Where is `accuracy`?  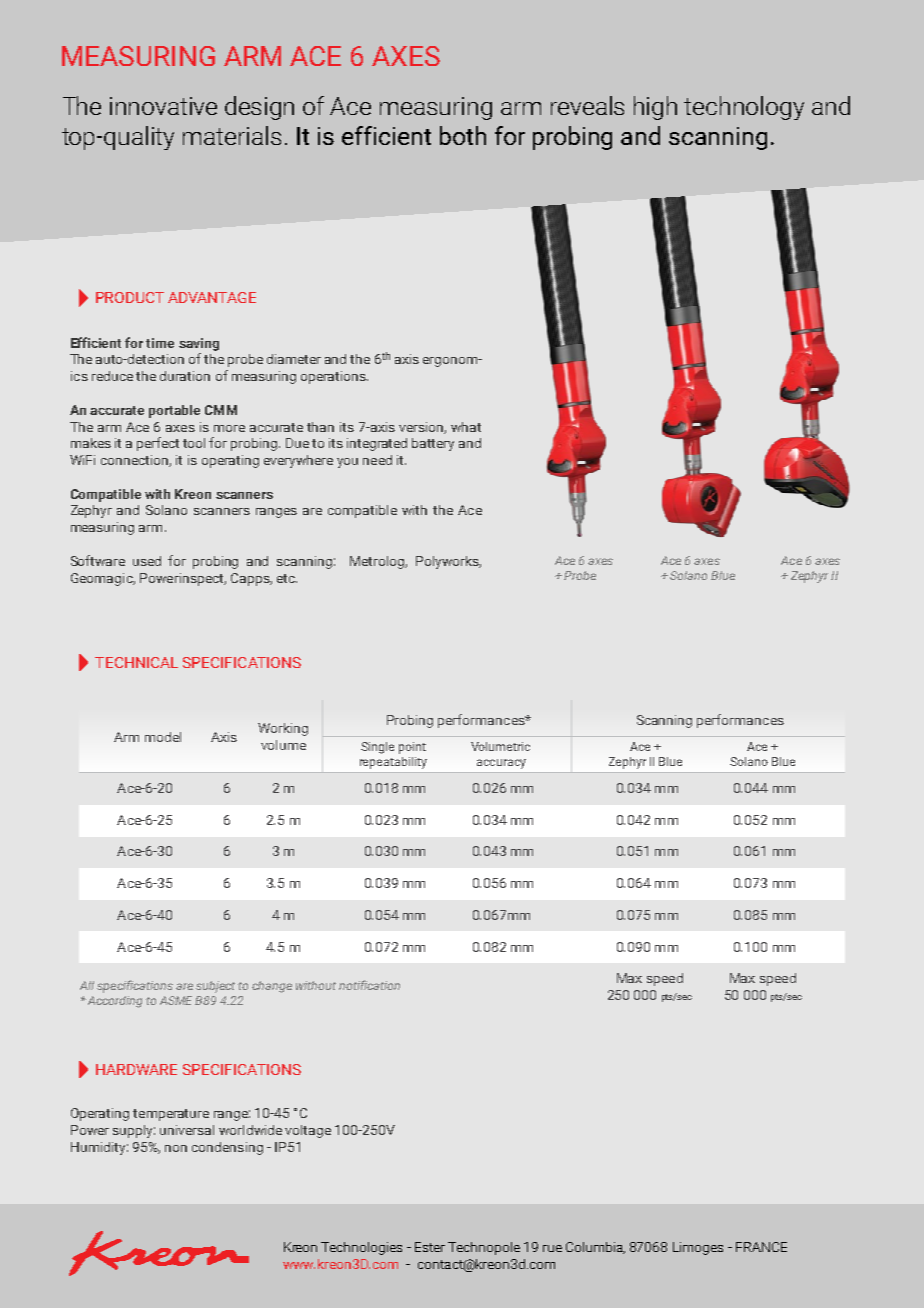 accuracy is located at coordinates (501, 764).
